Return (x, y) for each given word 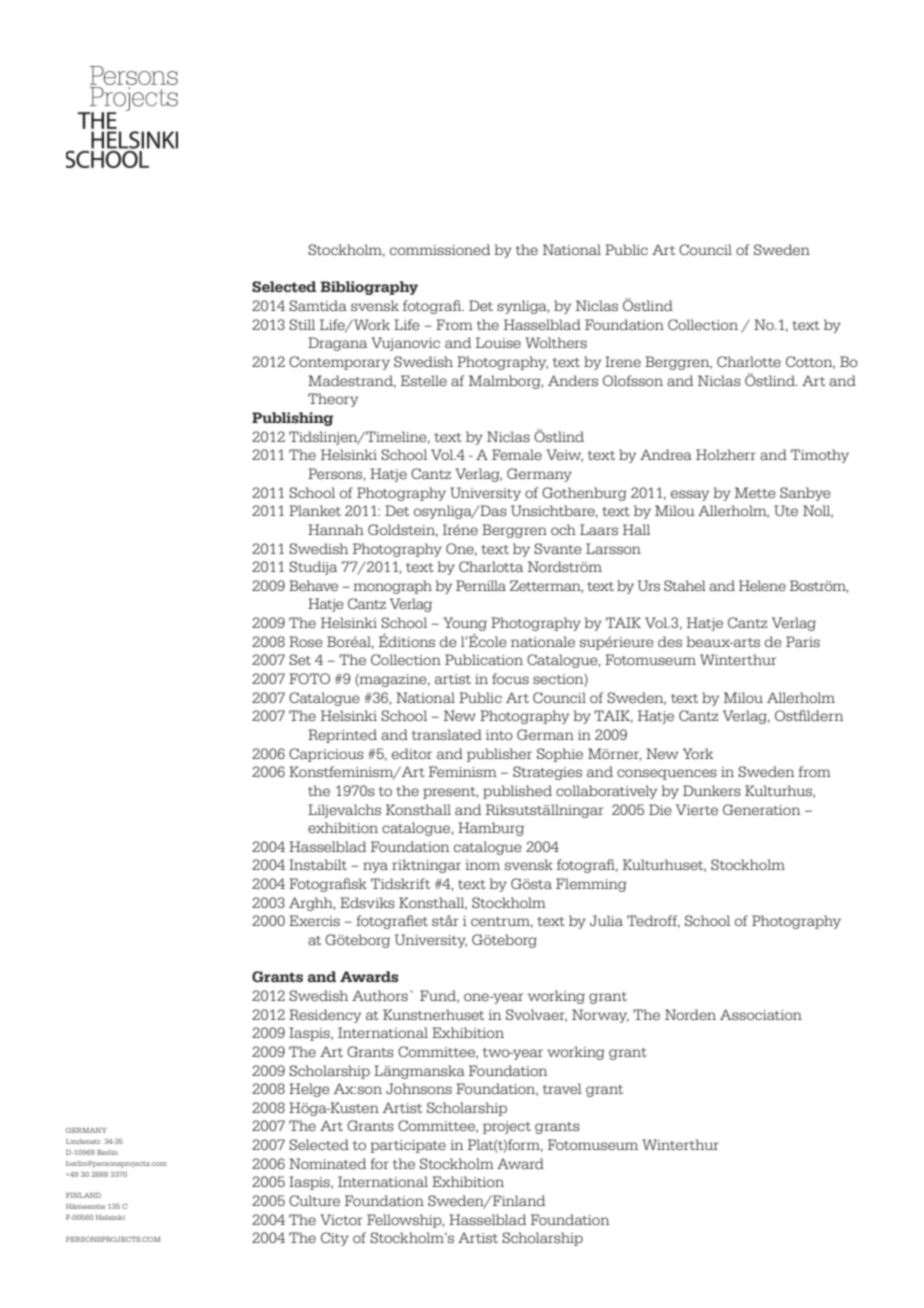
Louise (498, 342)
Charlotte (749, 361)
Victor (341, 1219)
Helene (762, 585)
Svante (558, 548)
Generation (762, 809)
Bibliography (369, 288)
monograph (392, 587)
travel (562, 1088)
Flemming (591, 885)
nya (375, 867)
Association (761, 1014)
